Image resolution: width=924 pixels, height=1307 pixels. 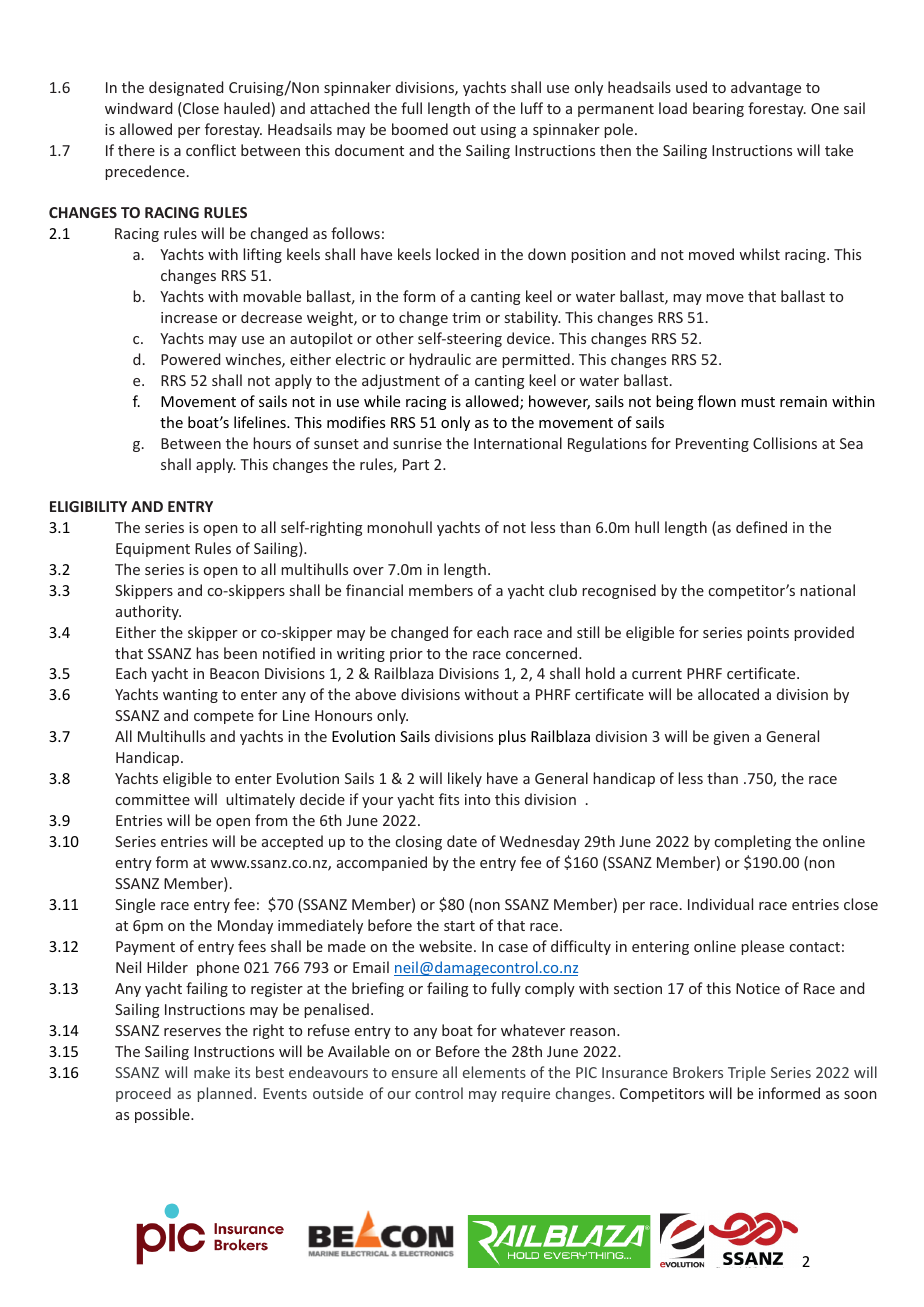 What do you see at coordinates (731, 738) in the page?
I see `given` at bounding box center [731, 738].
